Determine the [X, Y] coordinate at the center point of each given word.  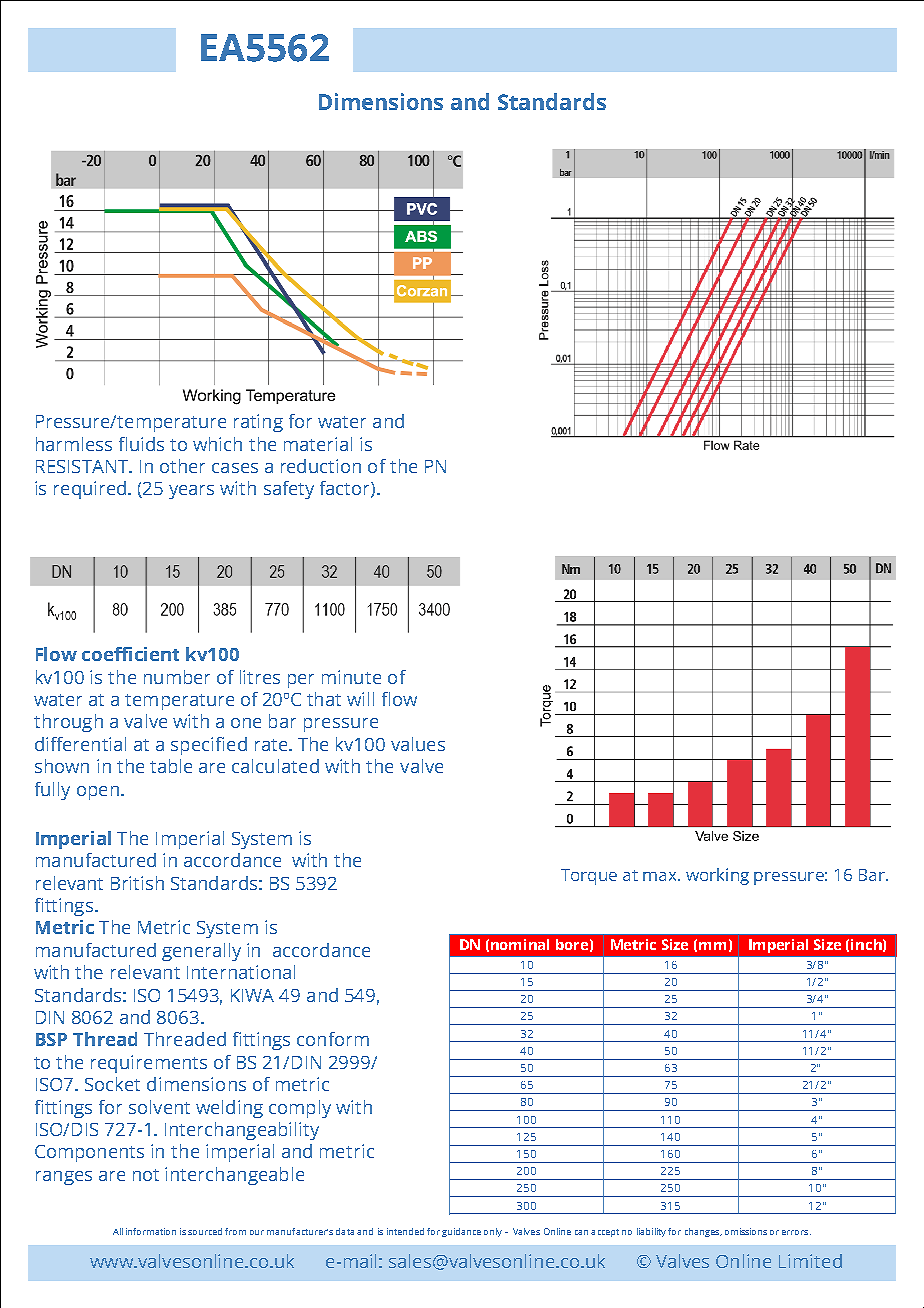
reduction [321, 466]
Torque [589, 877]
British [137, 883]
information [151, 1231]
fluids [141, 444]
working [717, 876]
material [318, 444]
